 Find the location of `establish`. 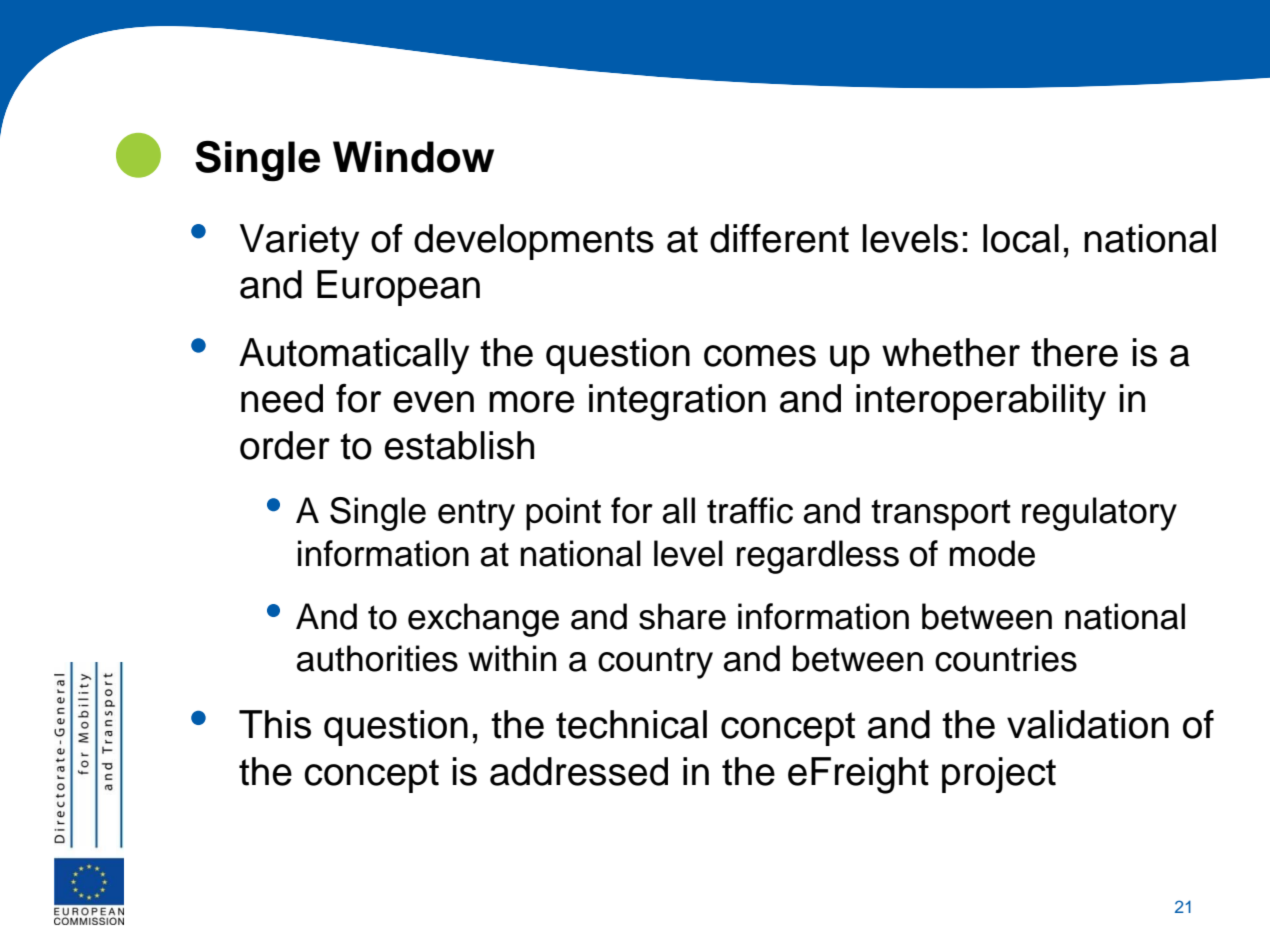

establish is located at coordinates (459, 445).
